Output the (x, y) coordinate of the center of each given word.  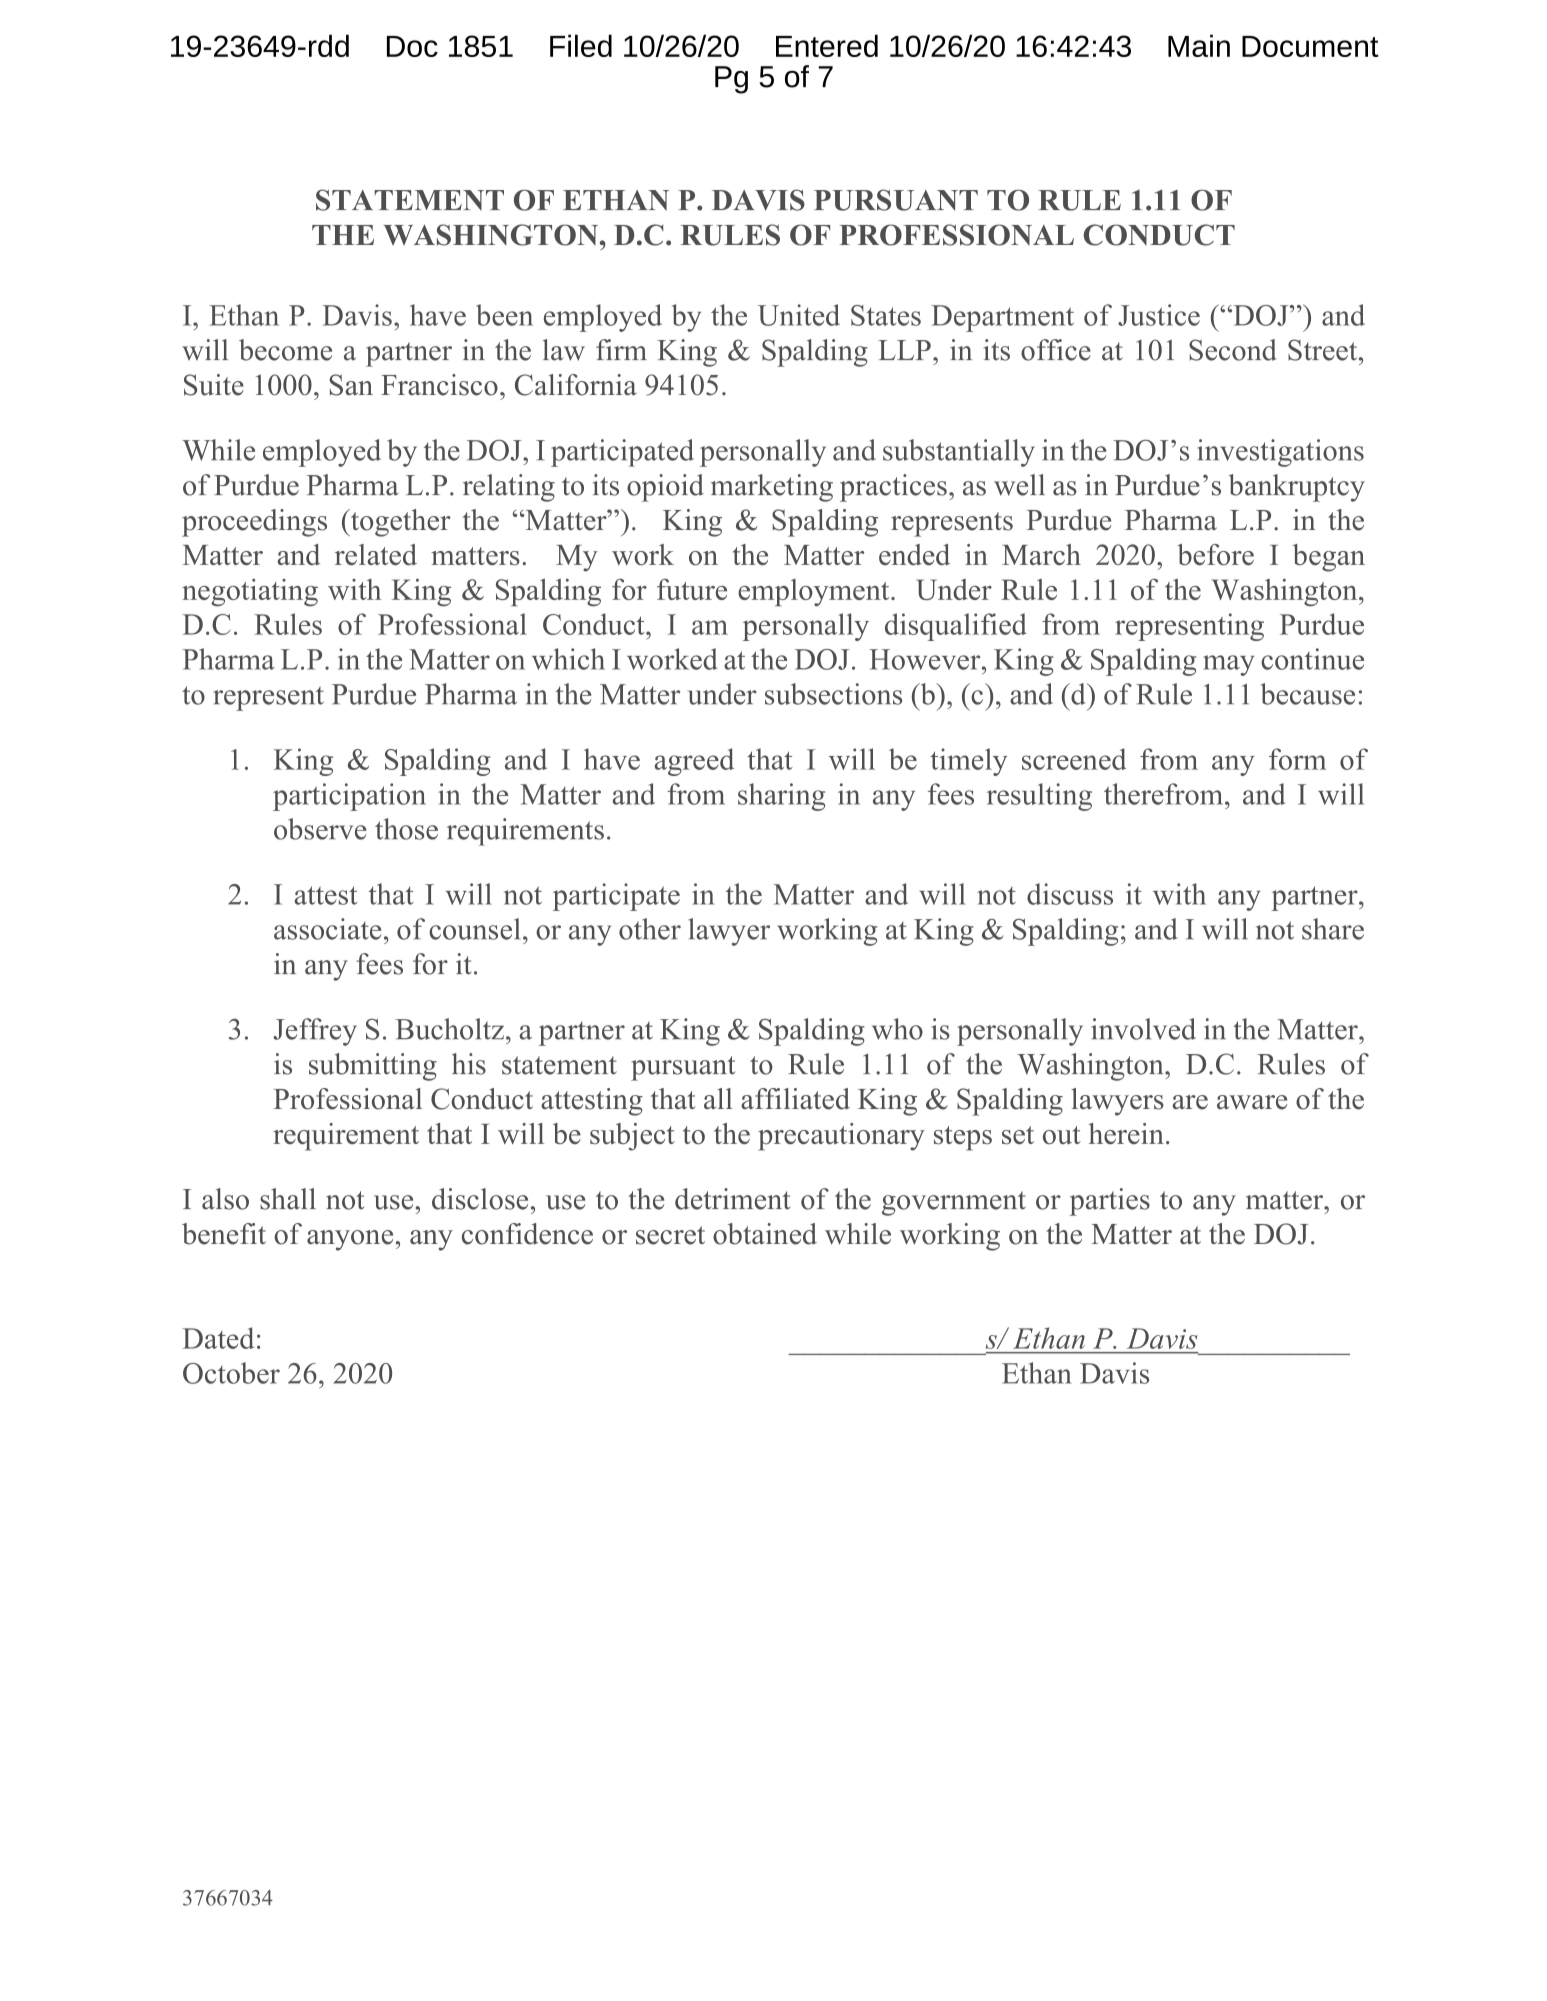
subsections (833, 694)
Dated (218, 1338)
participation (349, 797)
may (1229, 665)
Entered (827, 45)
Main (1199, 45)
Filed (581, 45)
